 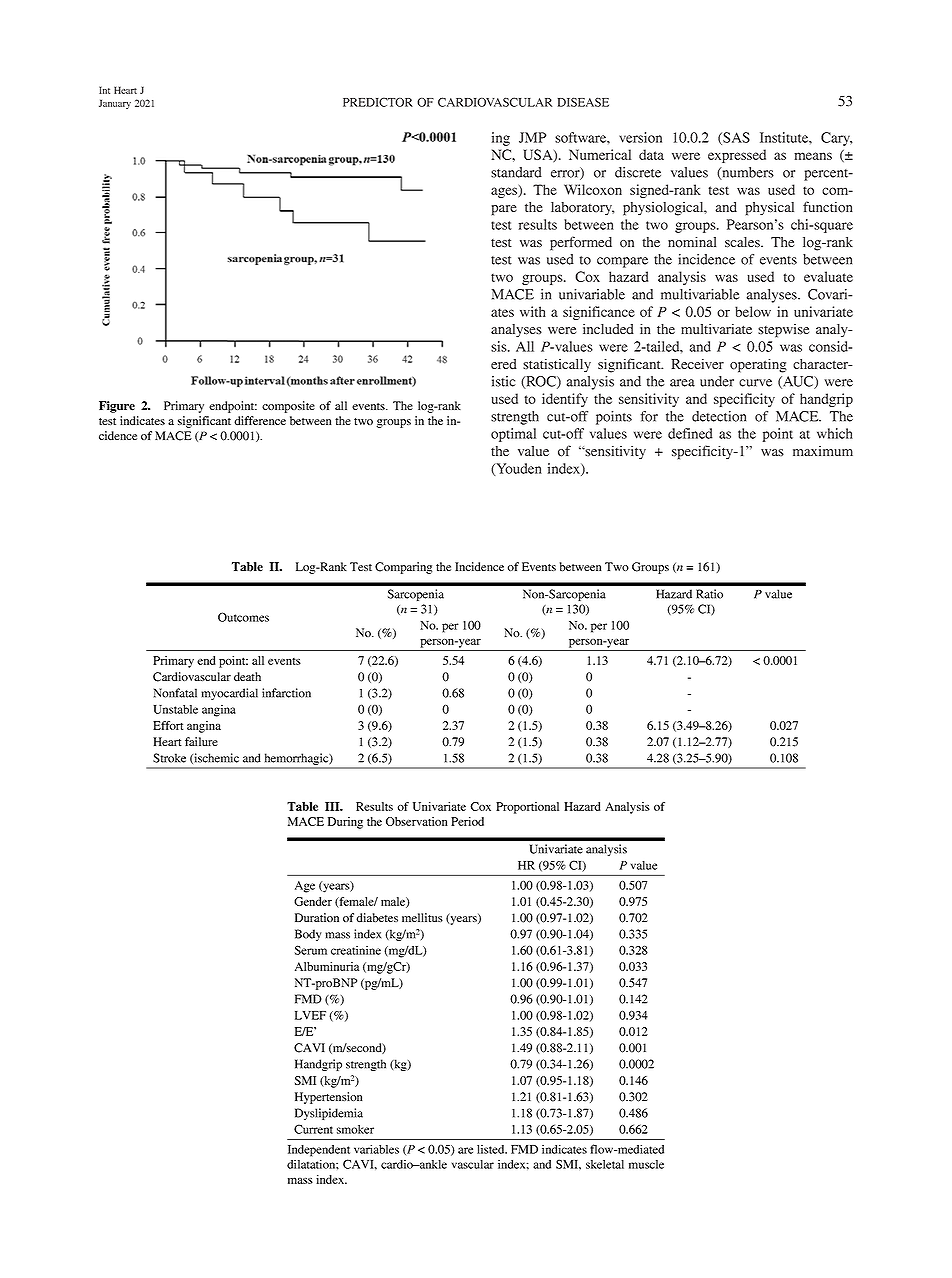 What do you see at coordinates (646, 1164) in the screenshot?
I see `muscle` at bounding box center [646, 1164].
